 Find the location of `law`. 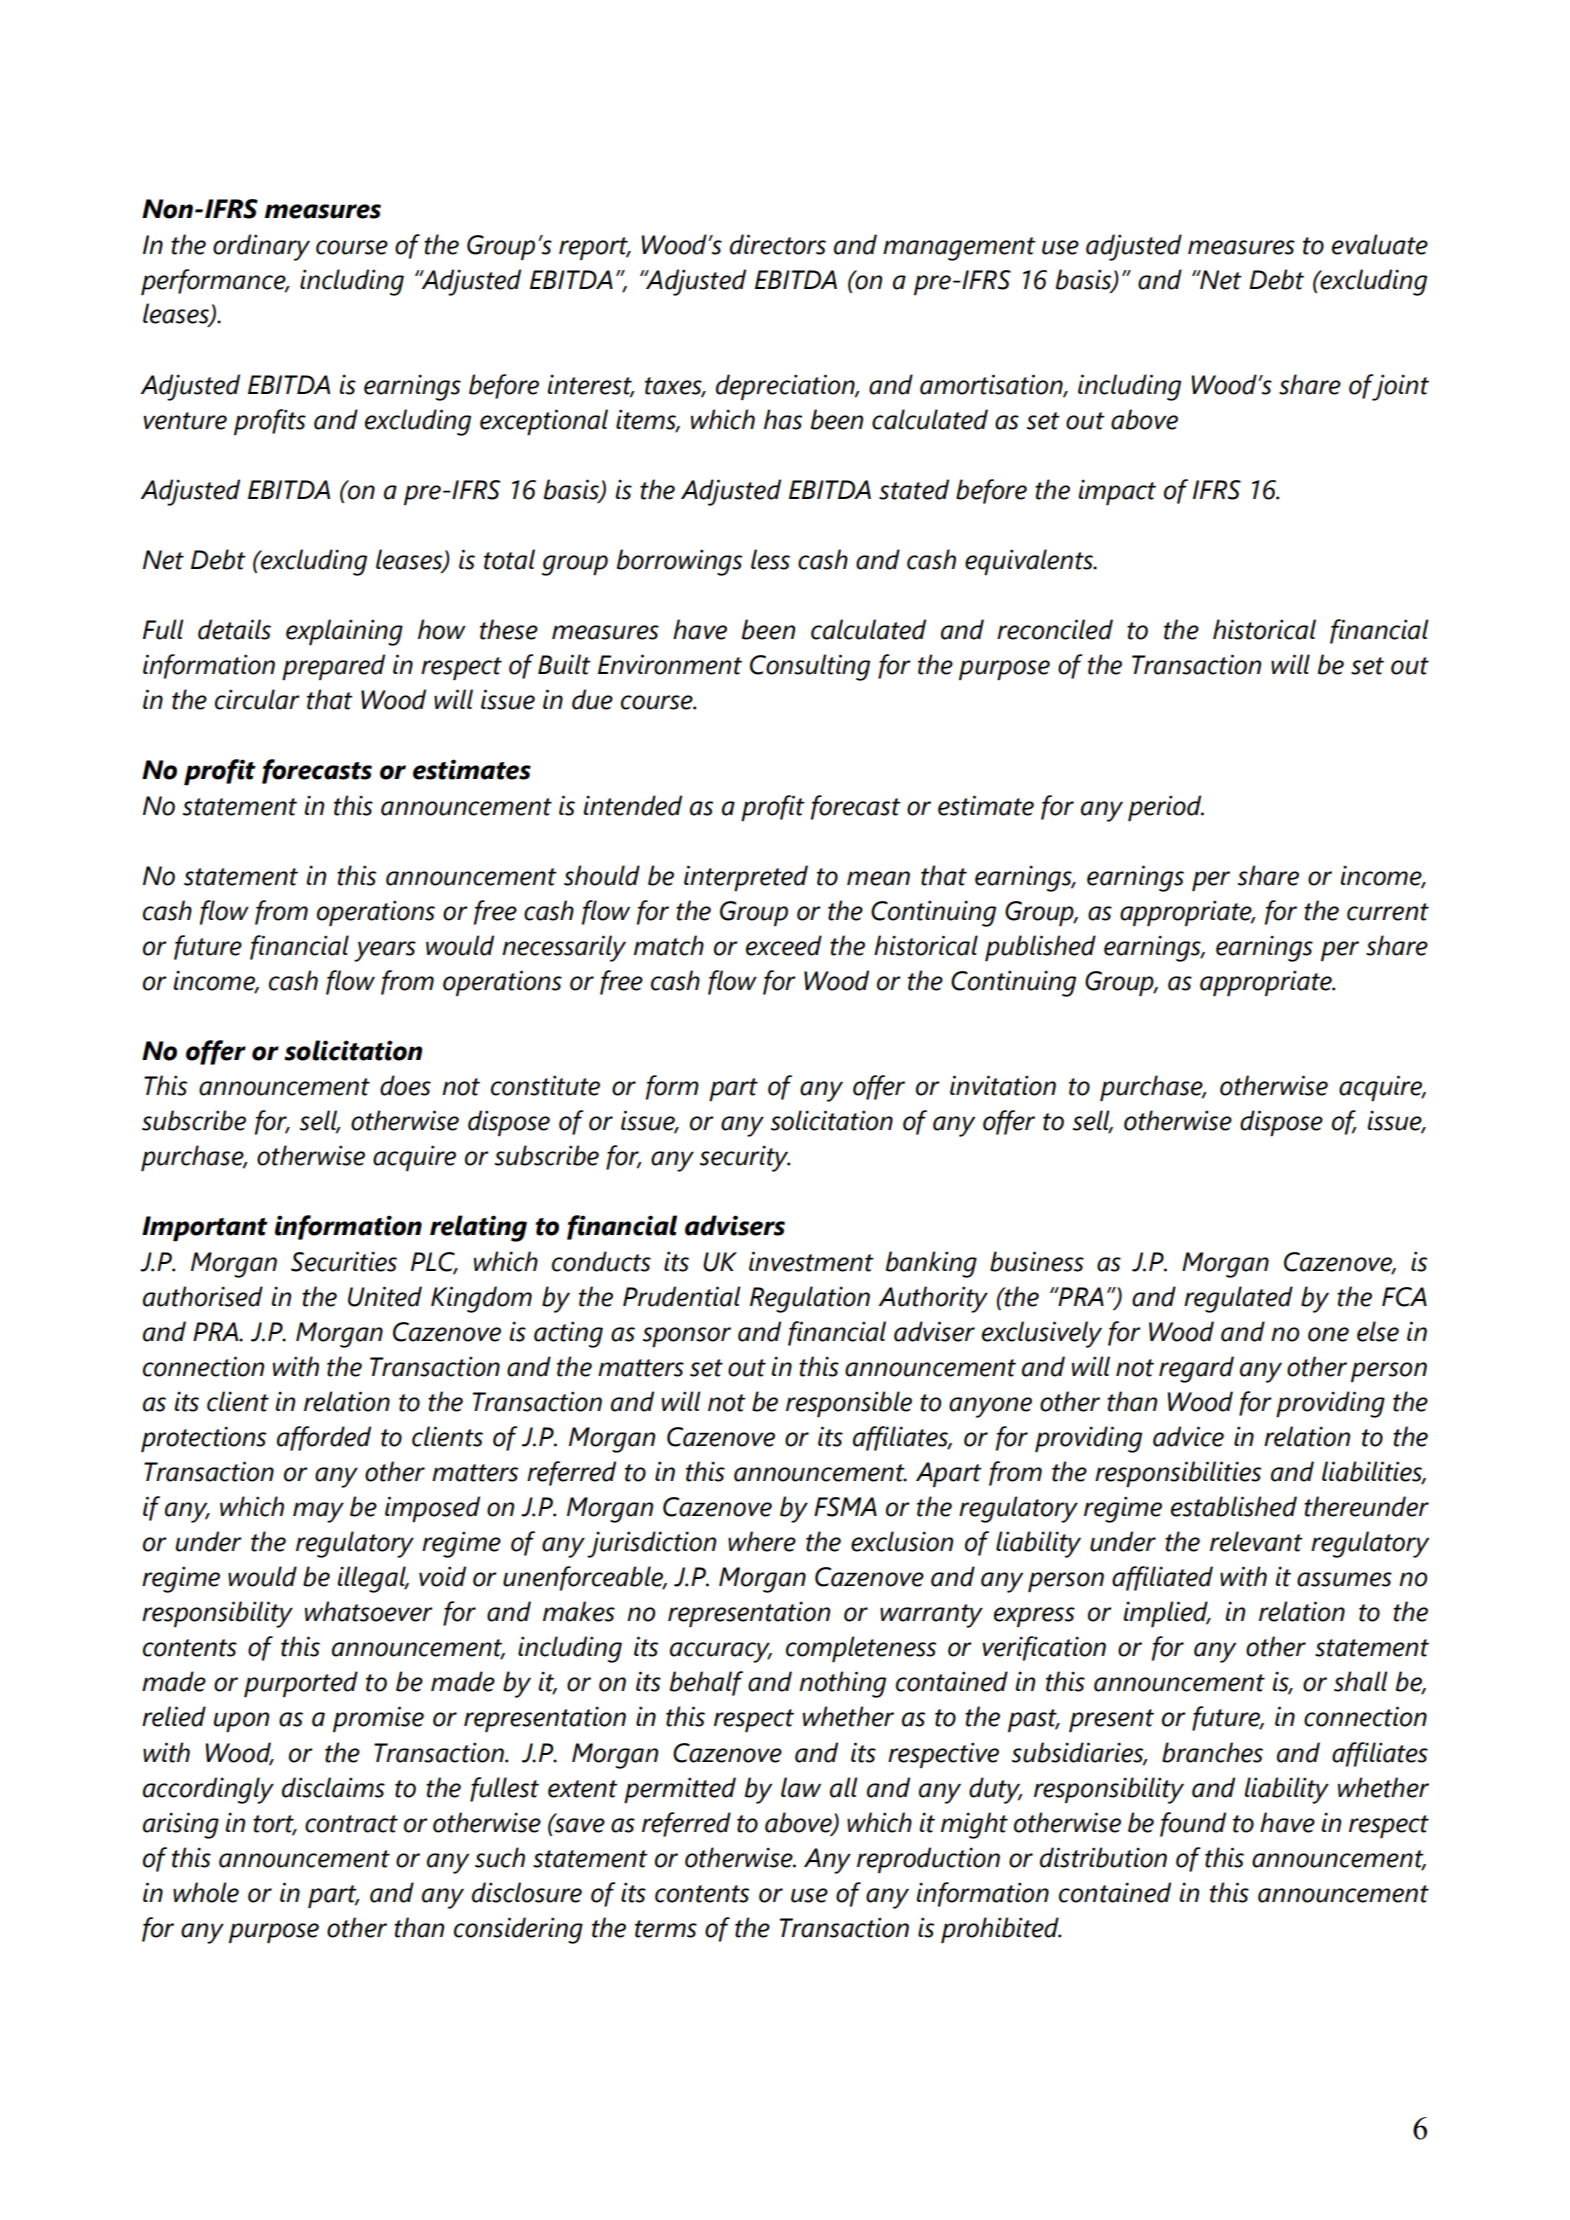

law is located at coordinates (801, 1787).
